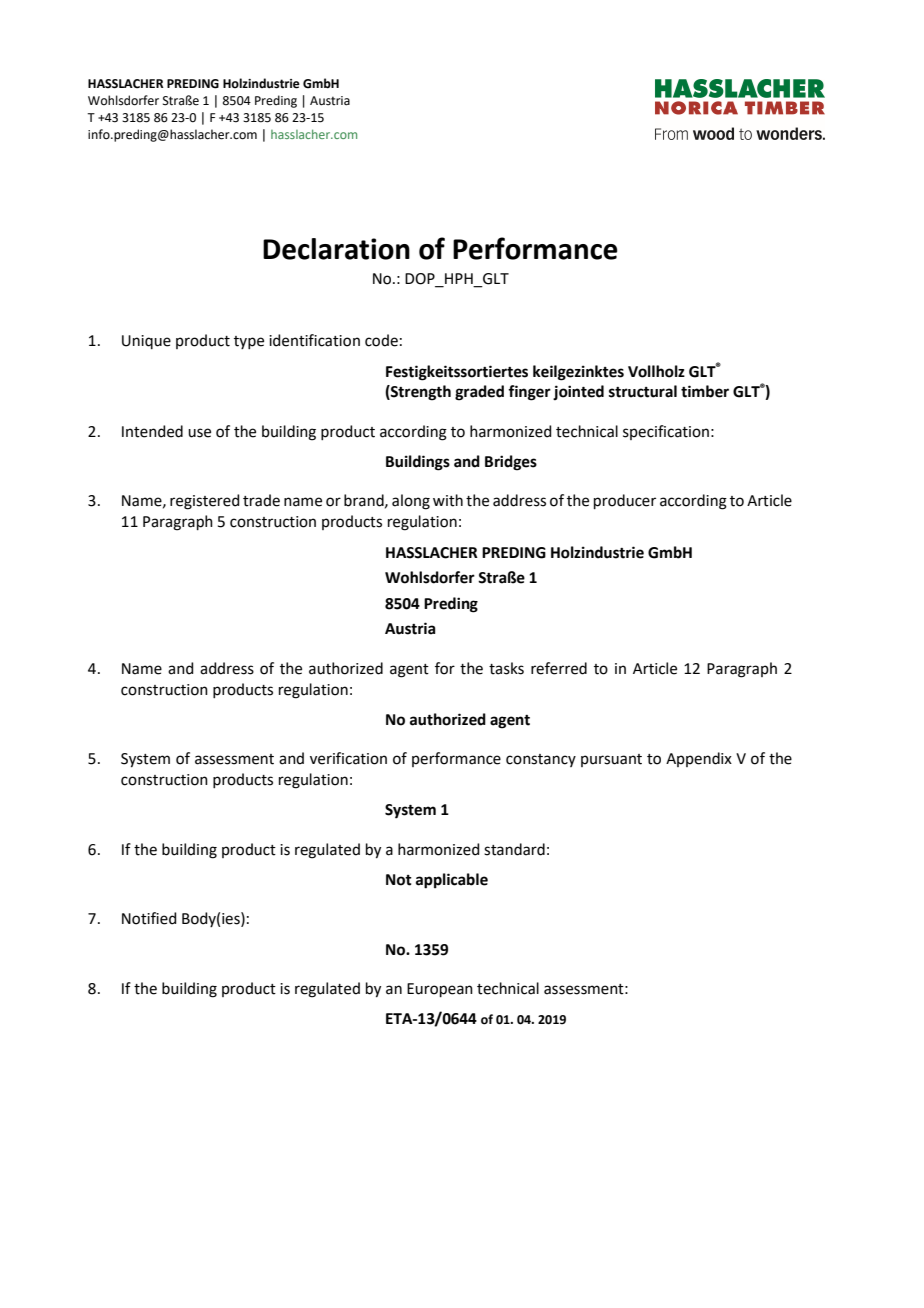 The height and width of the image is (1308, 924). I want to click on structural, so click(643, 391).
